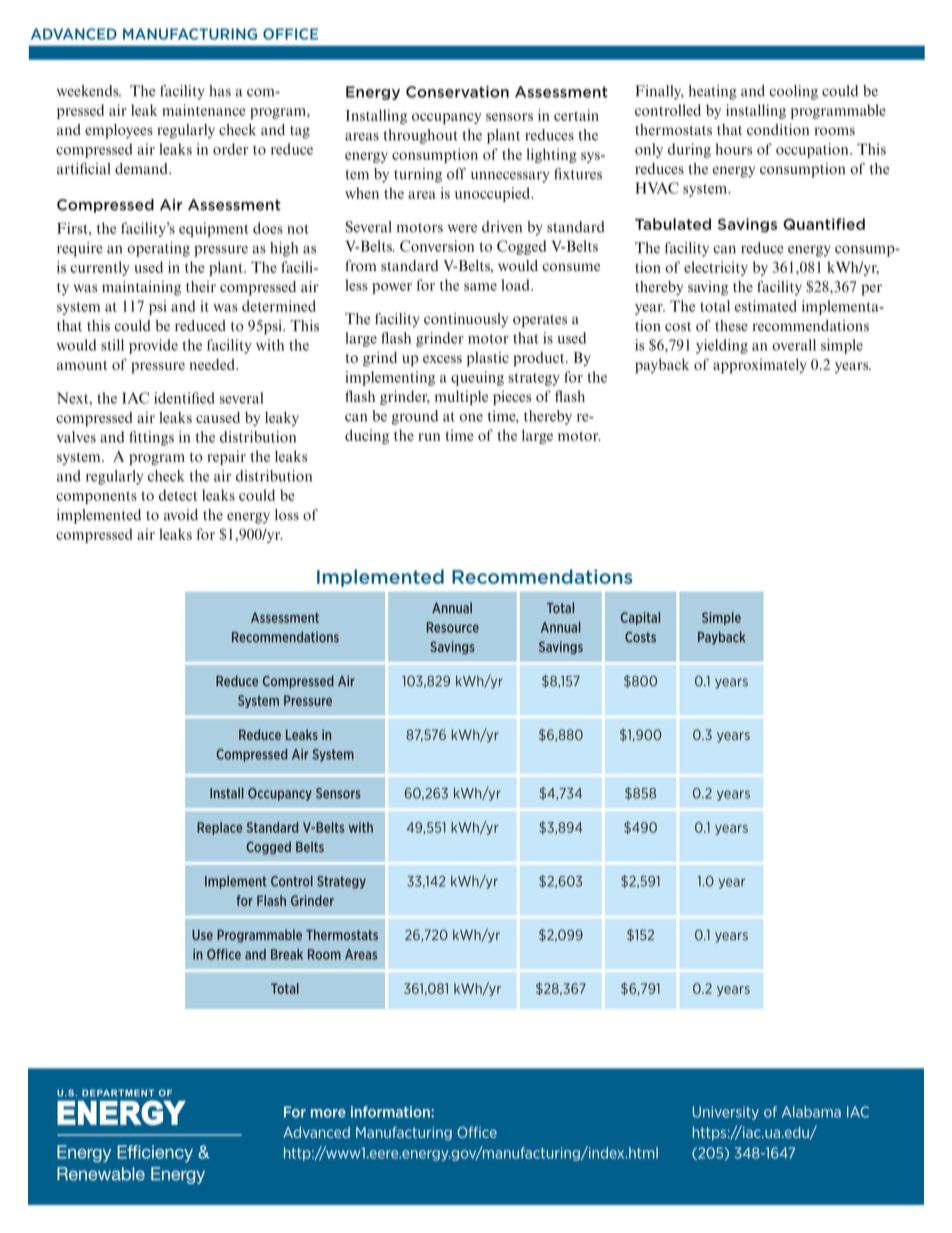 The height and width of the page is (1233, 952). Describe the element at coordinates (287, 954) in the page. I see `Break` at that location.
